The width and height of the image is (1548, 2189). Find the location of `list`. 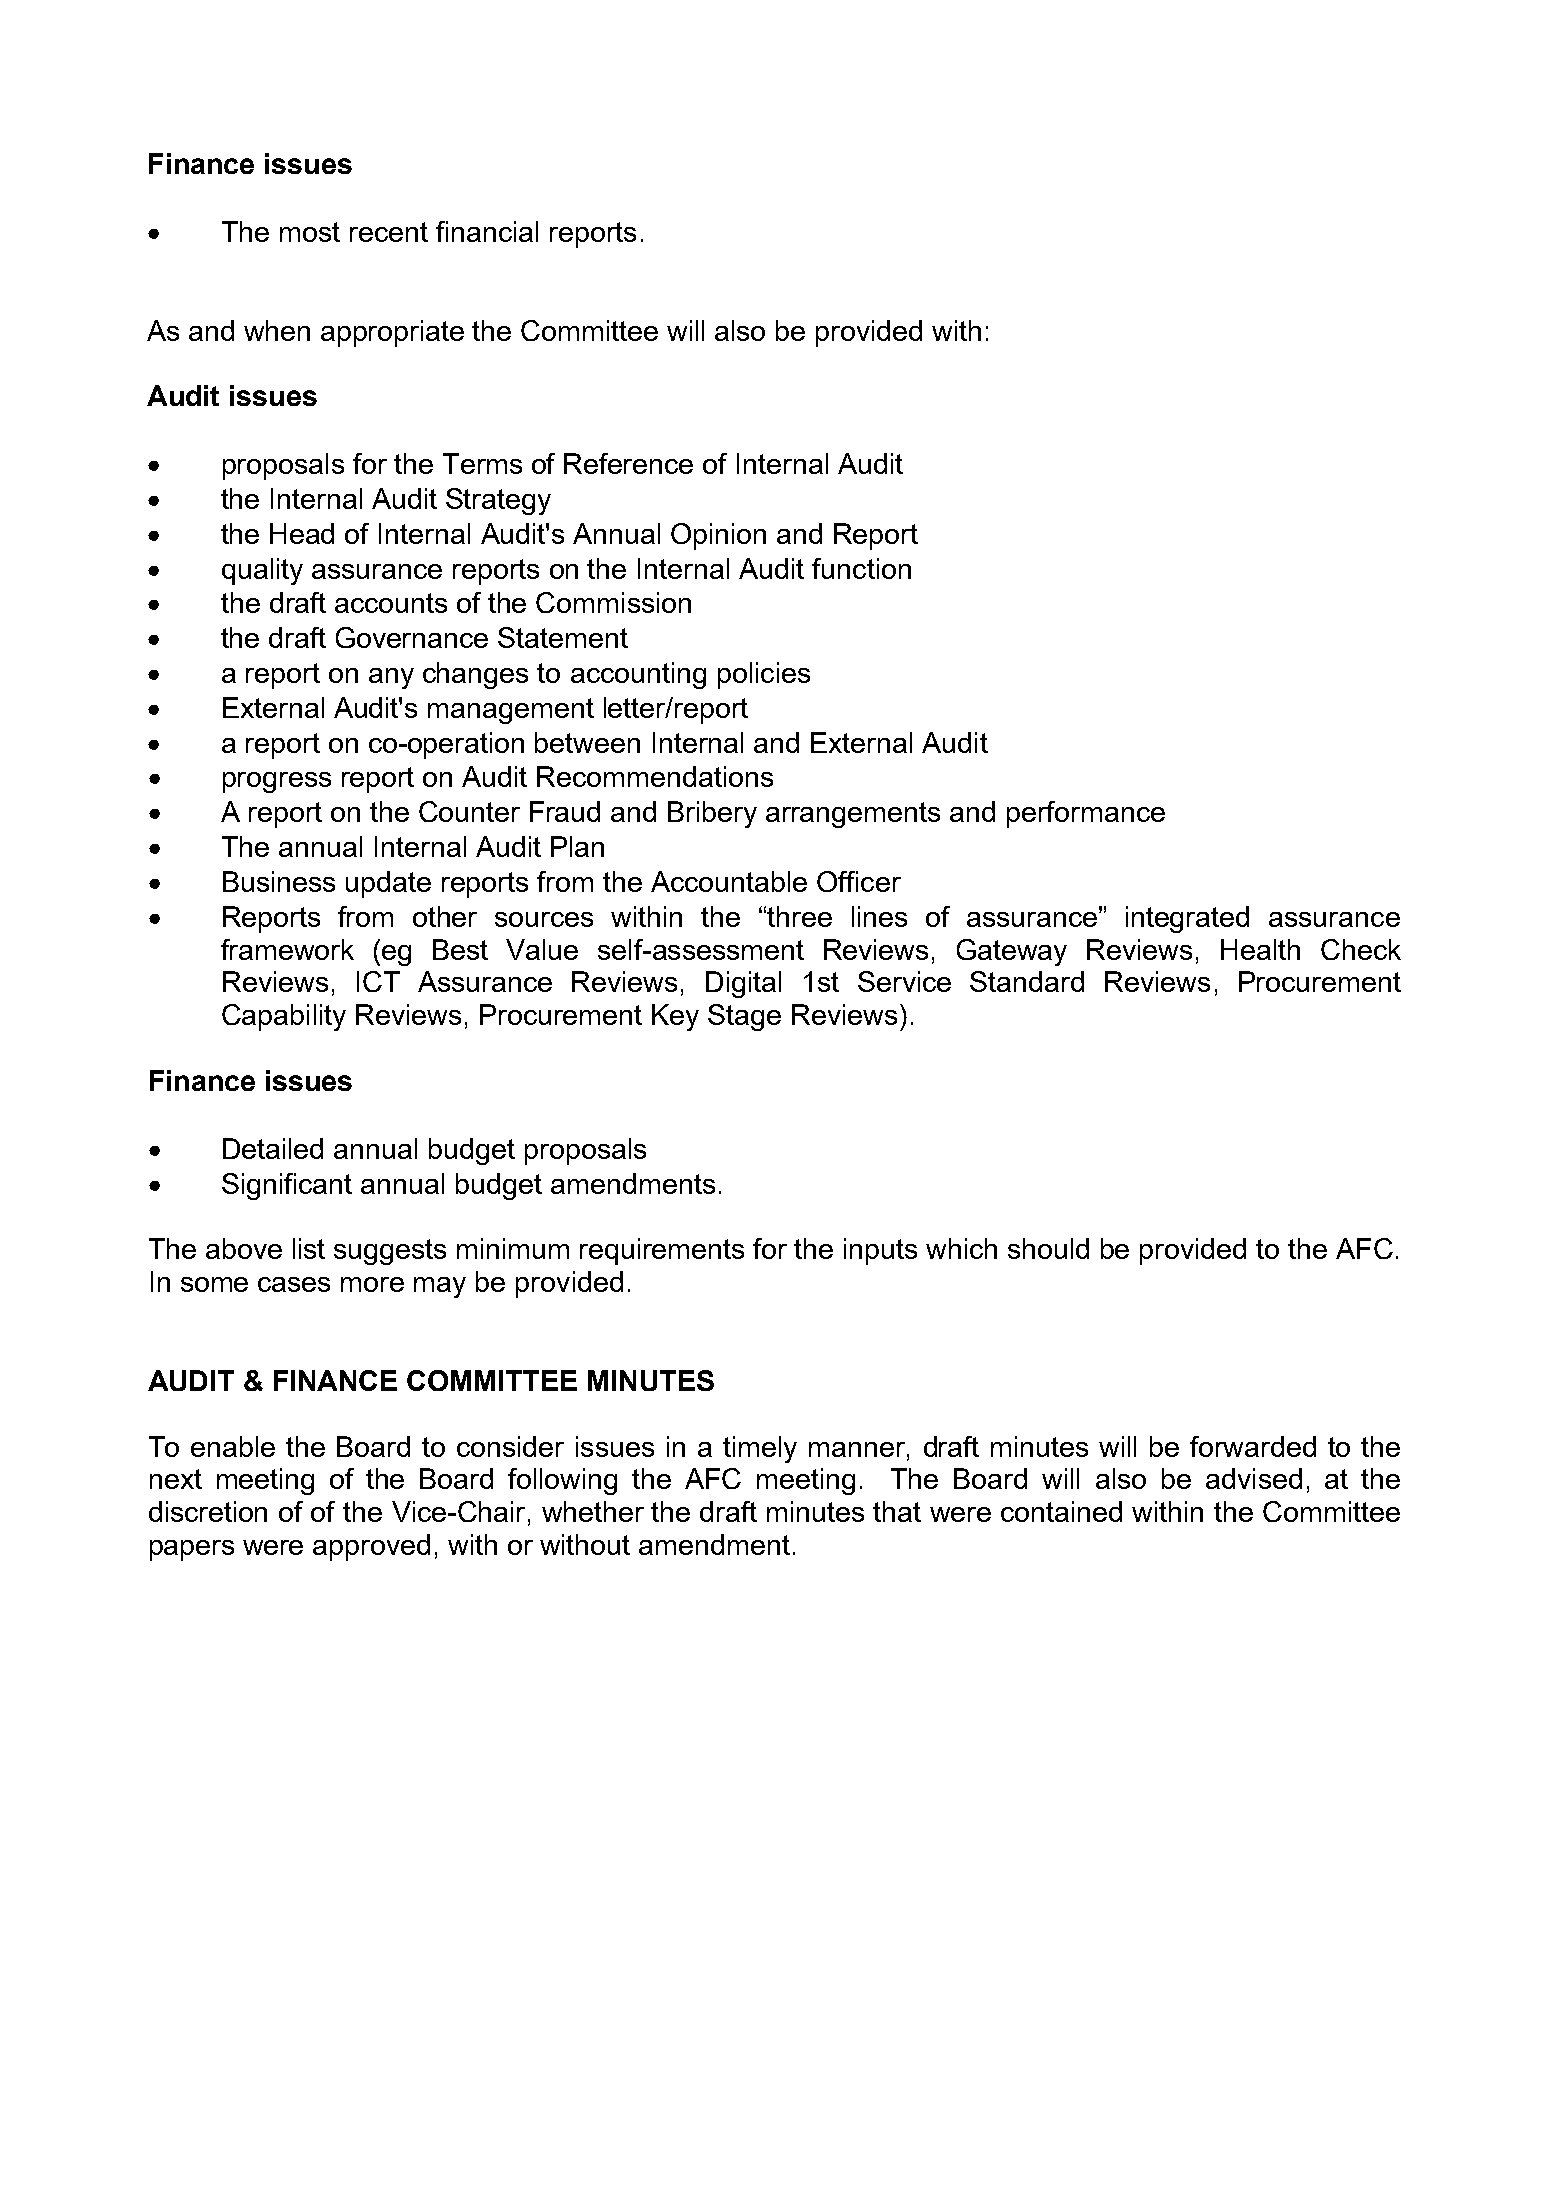

list is located at coordinates (309, 1248).
